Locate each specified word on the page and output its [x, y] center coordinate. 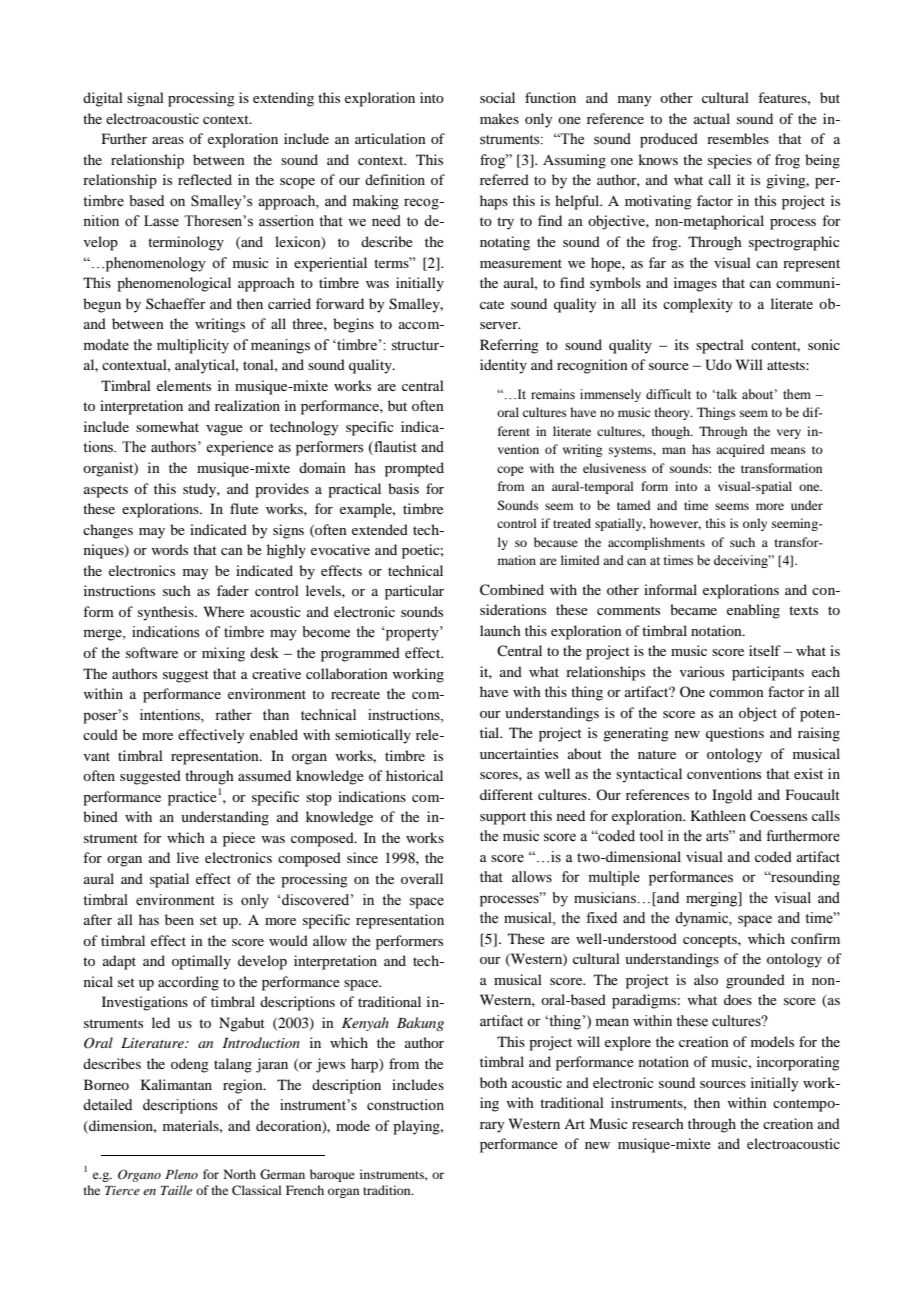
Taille [176, 1190]
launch [500, 630]
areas [168, 140]
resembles [738, 138]
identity [503, 366]
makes [499, 118]
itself [765, 650]
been [179, 919]
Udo [718, 365]
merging [713, 899]
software [152, 652]
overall [422, 878]
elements [184, 385]
